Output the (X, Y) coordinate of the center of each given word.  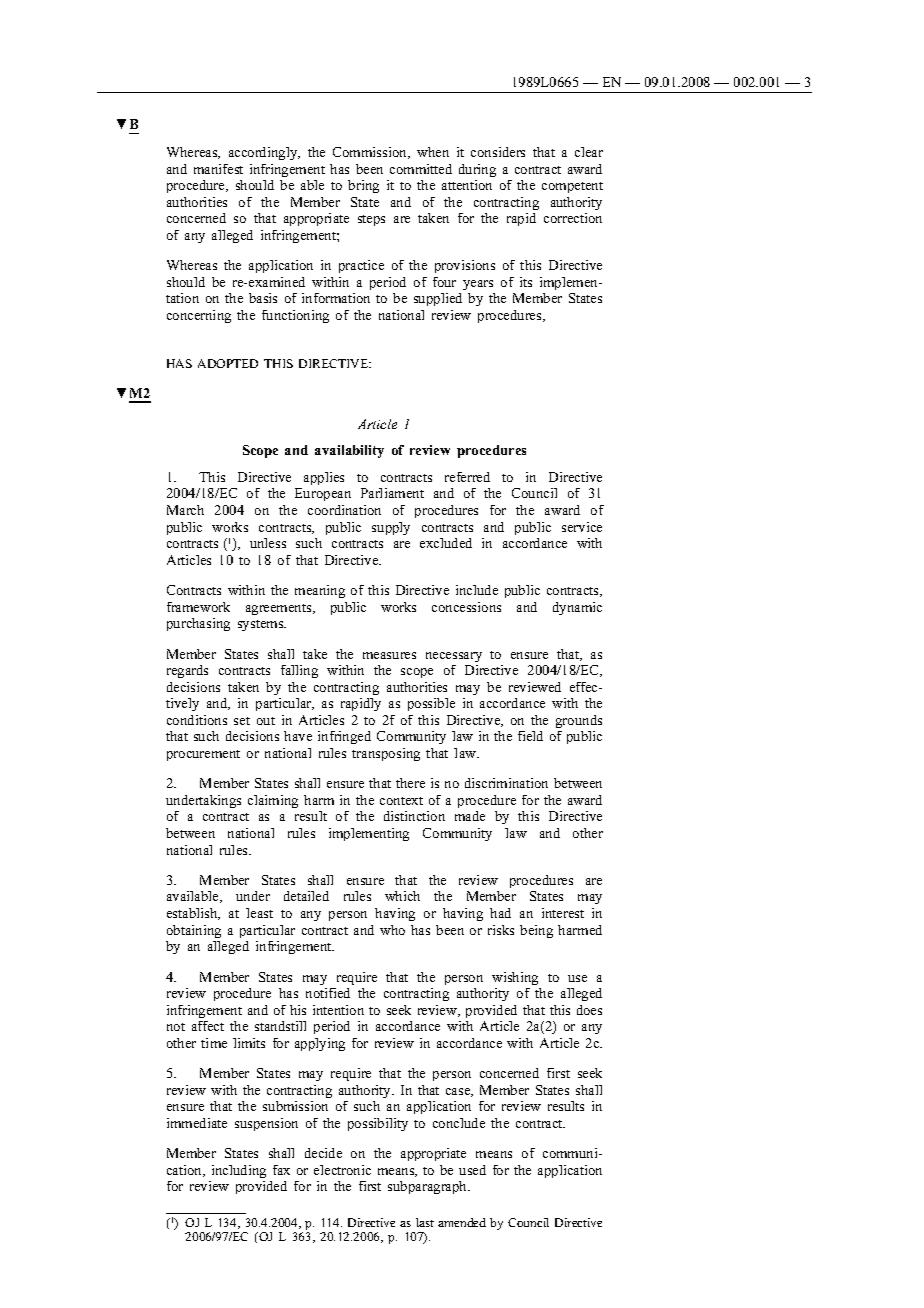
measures (389, 655)
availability (349, 451)
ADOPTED (228, 363)
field (530, 736)
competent (572, 187)
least (259, 913)
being (536, 931)
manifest (218, 169)
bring (363, 186)
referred (467, 477)
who (392, 930)
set (242, 721)
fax (281, 1170)
